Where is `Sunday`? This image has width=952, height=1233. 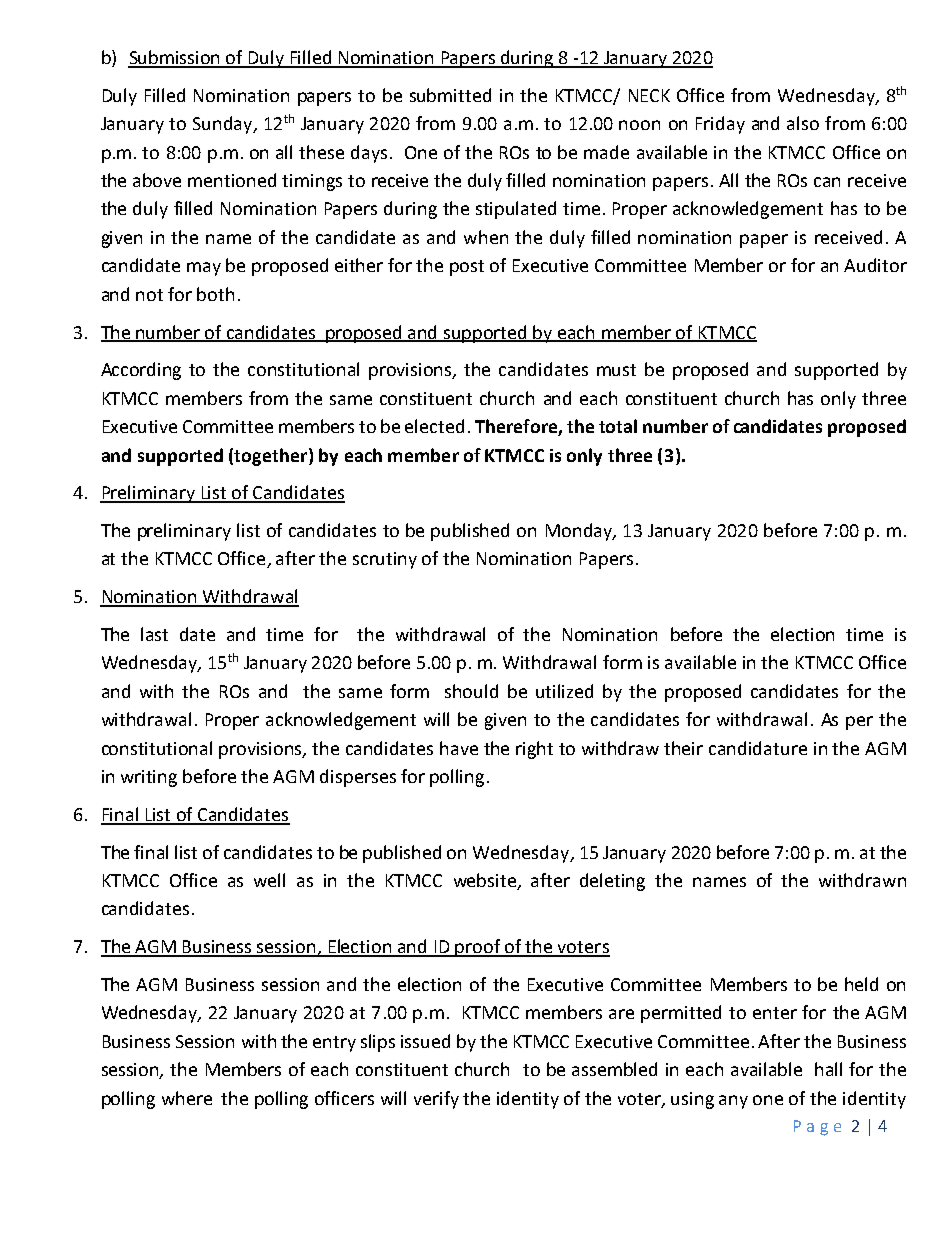
Sunday is located at coordinates (224, 125).
